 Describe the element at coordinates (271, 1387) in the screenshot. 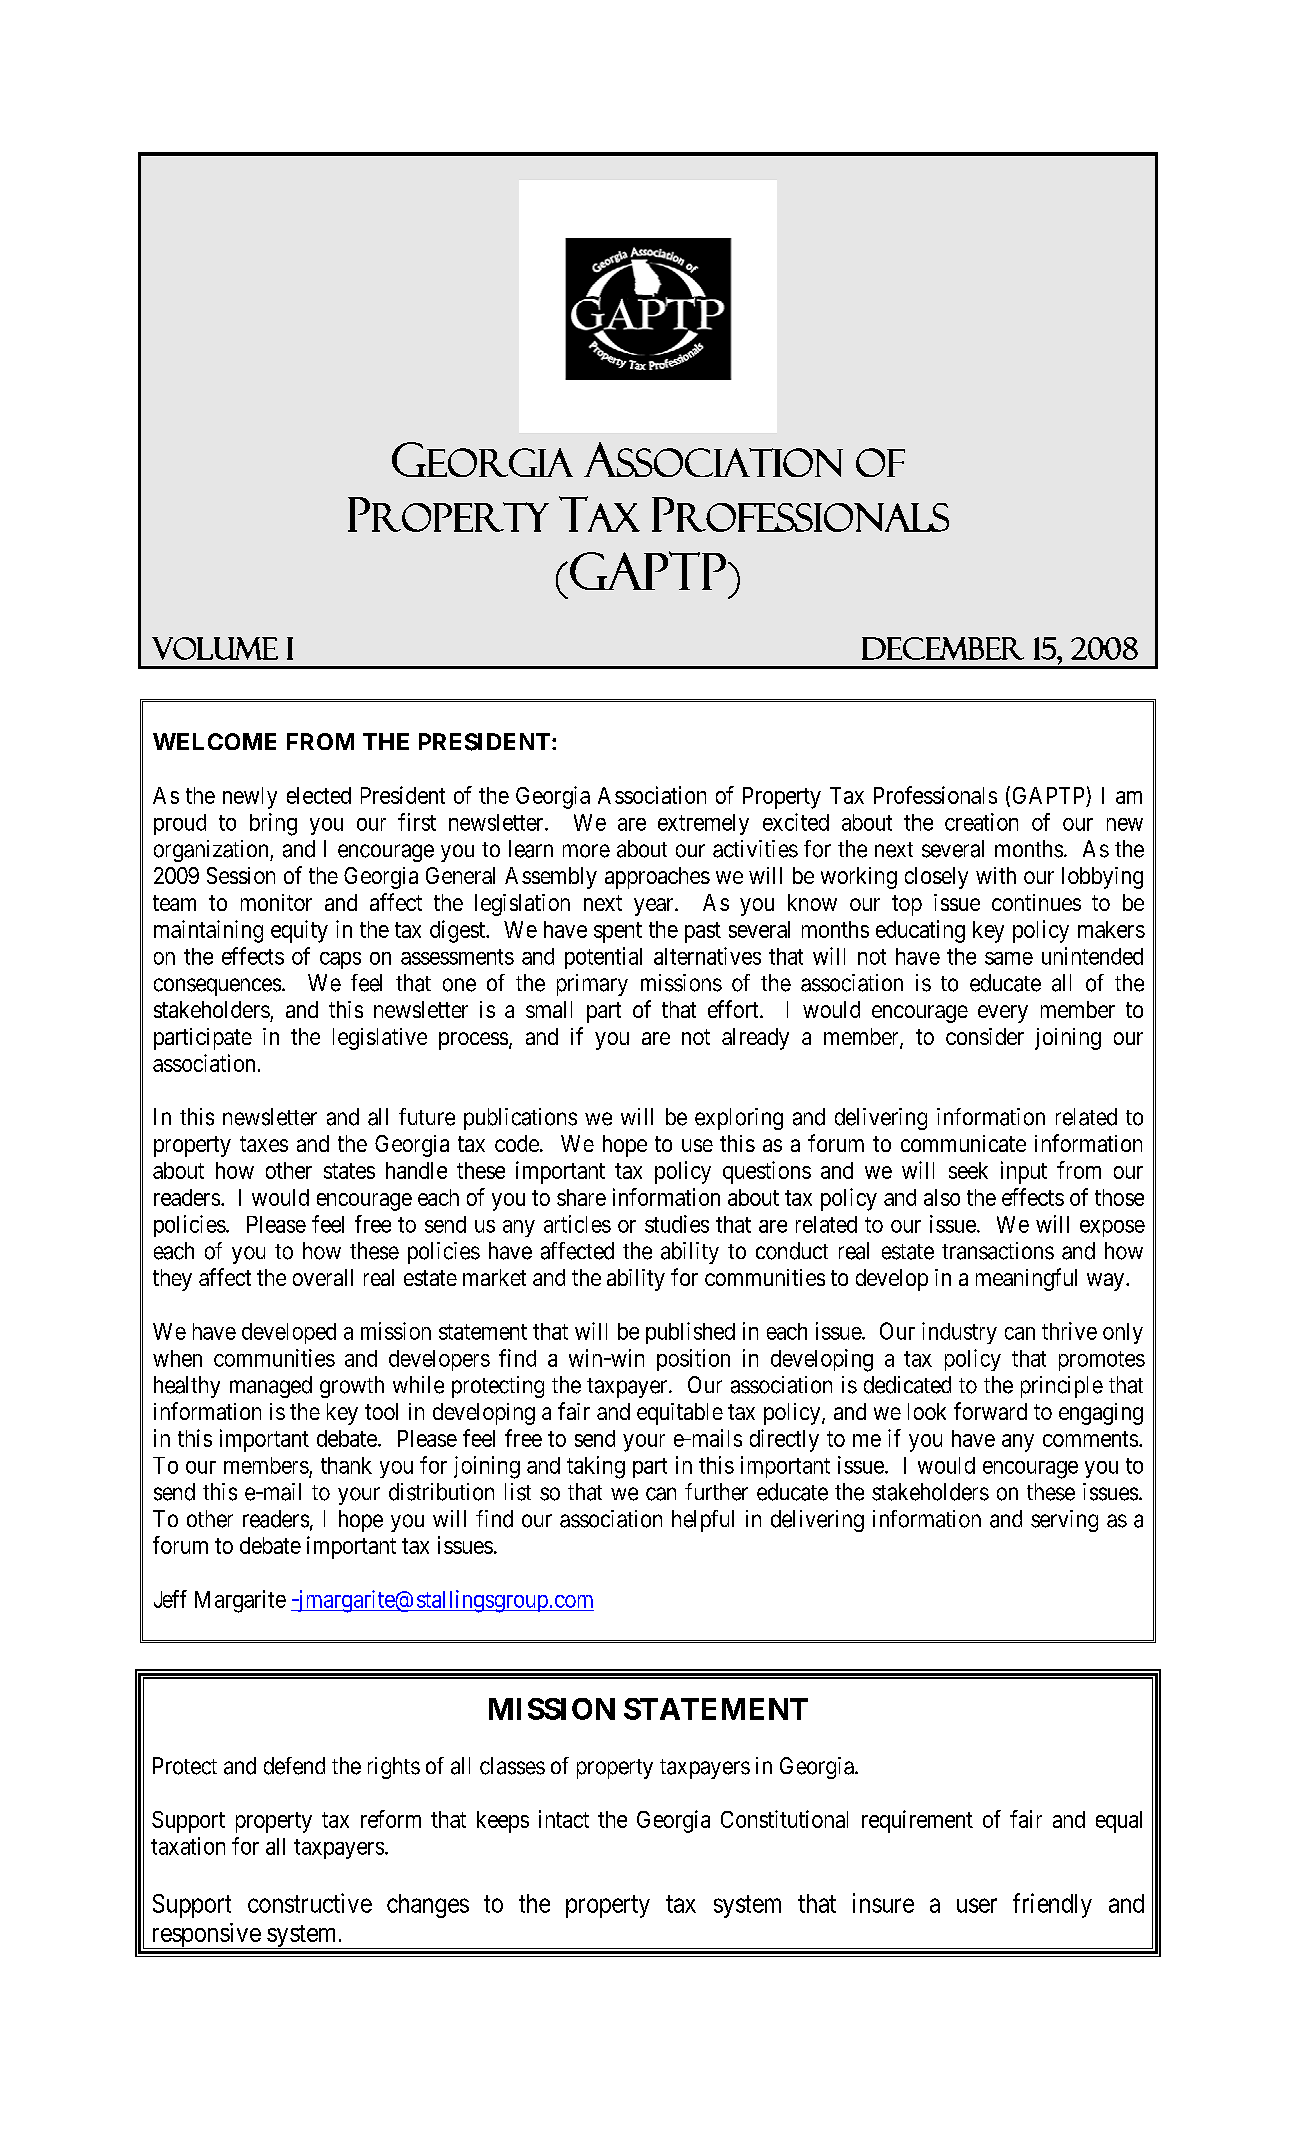

I see `managed` at that location.
